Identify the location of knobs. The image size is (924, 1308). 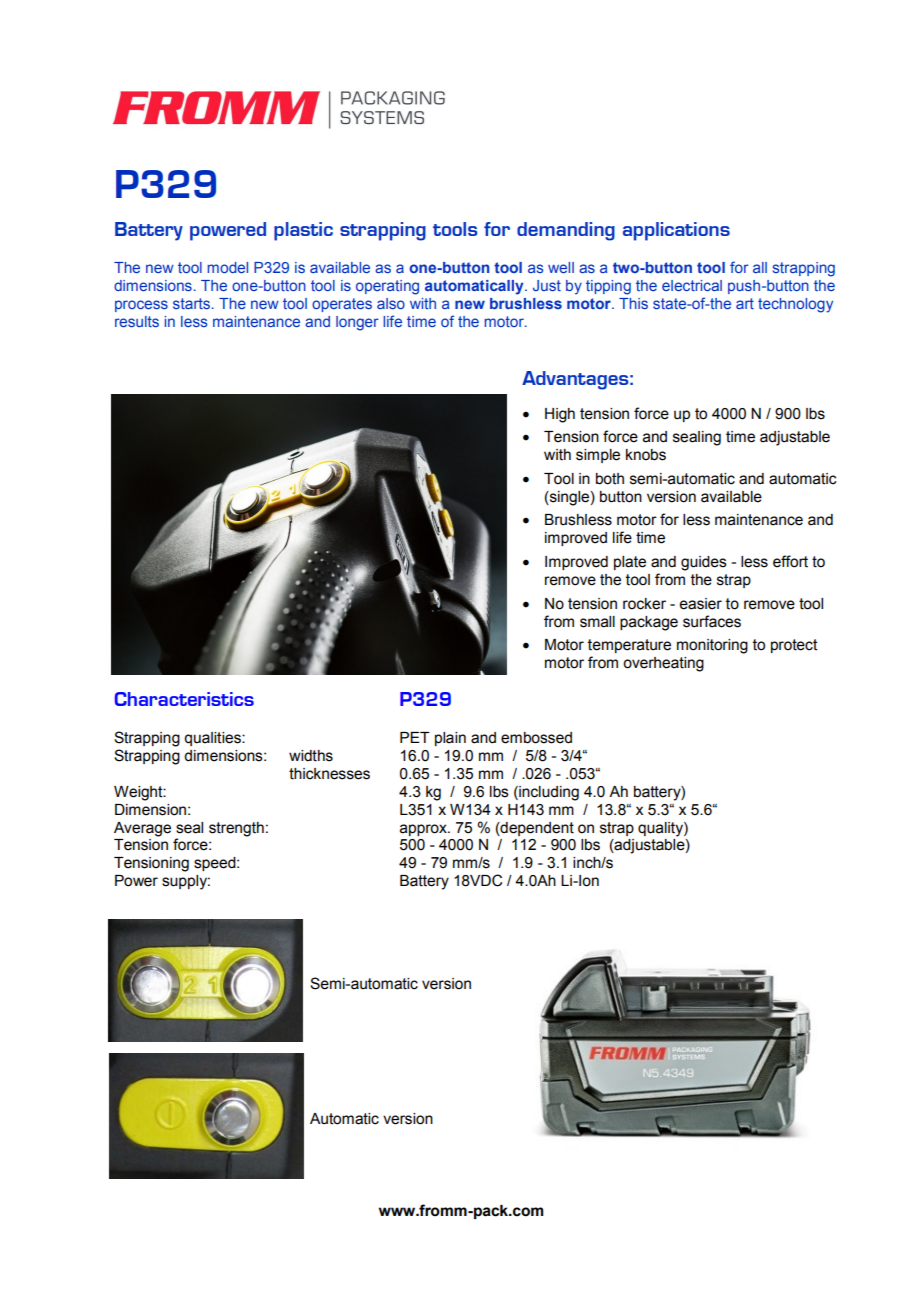
(646, 455).
